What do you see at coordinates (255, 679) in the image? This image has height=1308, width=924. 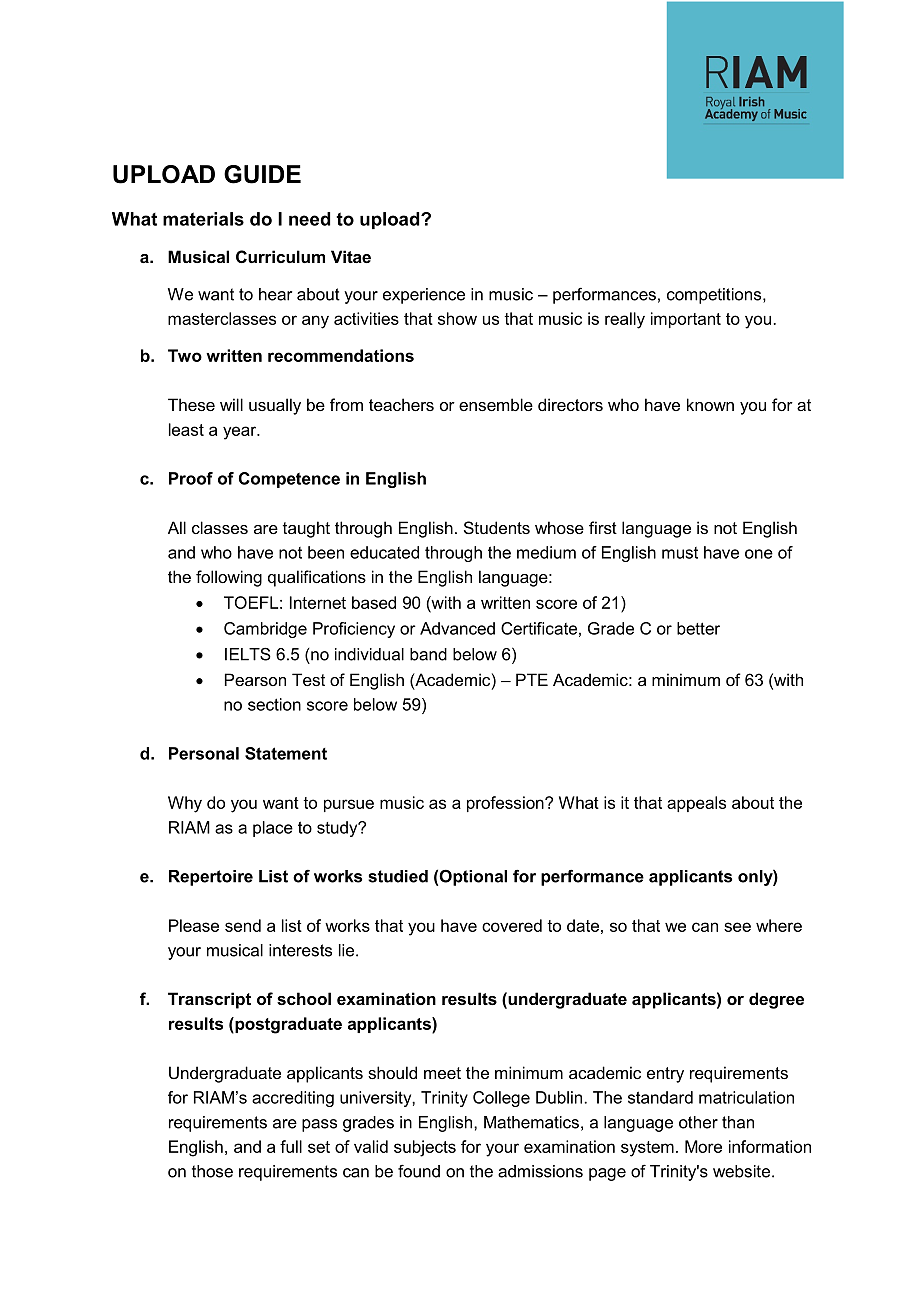 I see `Pearson` at bounding box center [255, 679].
